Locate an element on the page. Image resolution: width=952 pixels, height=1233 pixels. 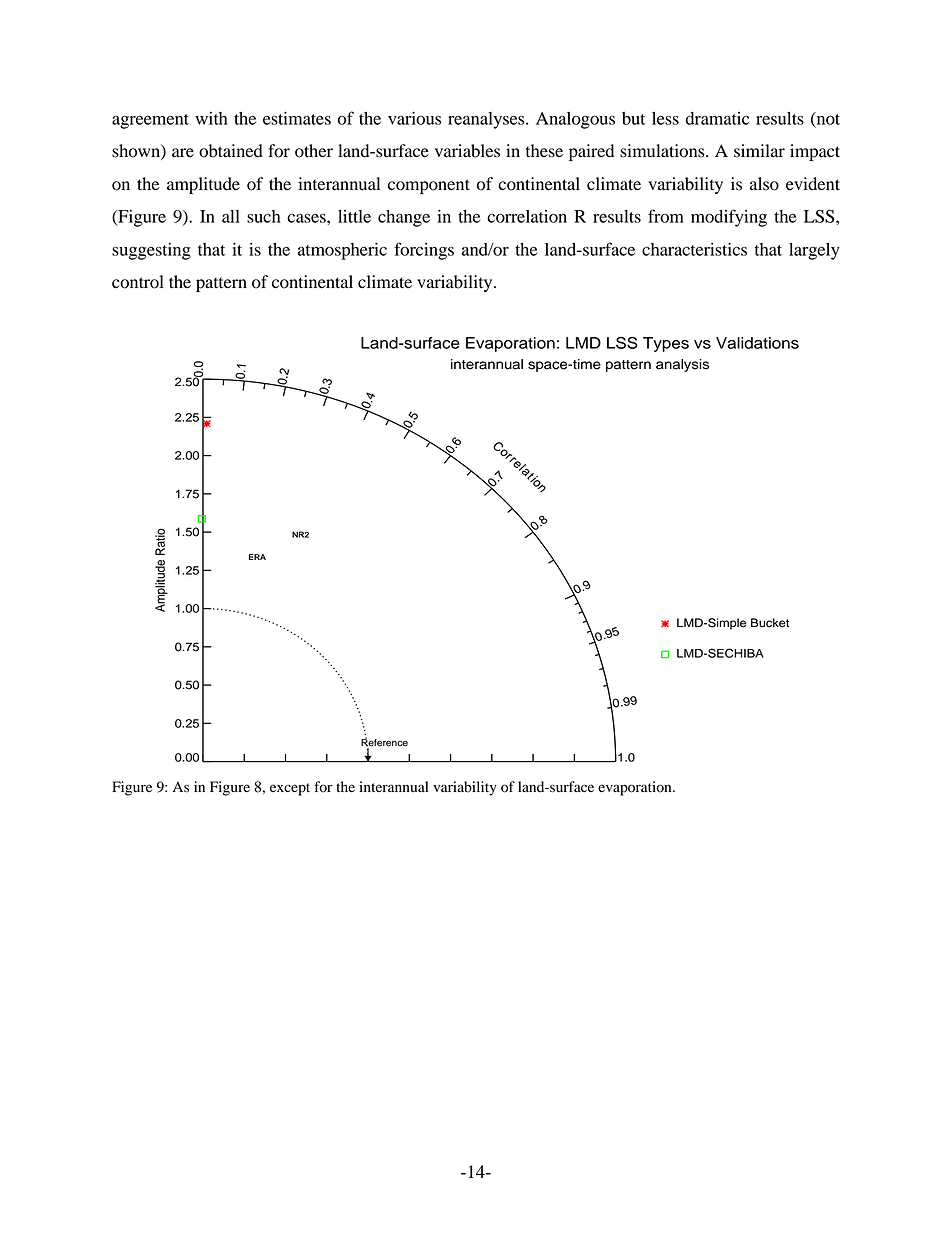
characteristics is located at coordinates (694, 249).
